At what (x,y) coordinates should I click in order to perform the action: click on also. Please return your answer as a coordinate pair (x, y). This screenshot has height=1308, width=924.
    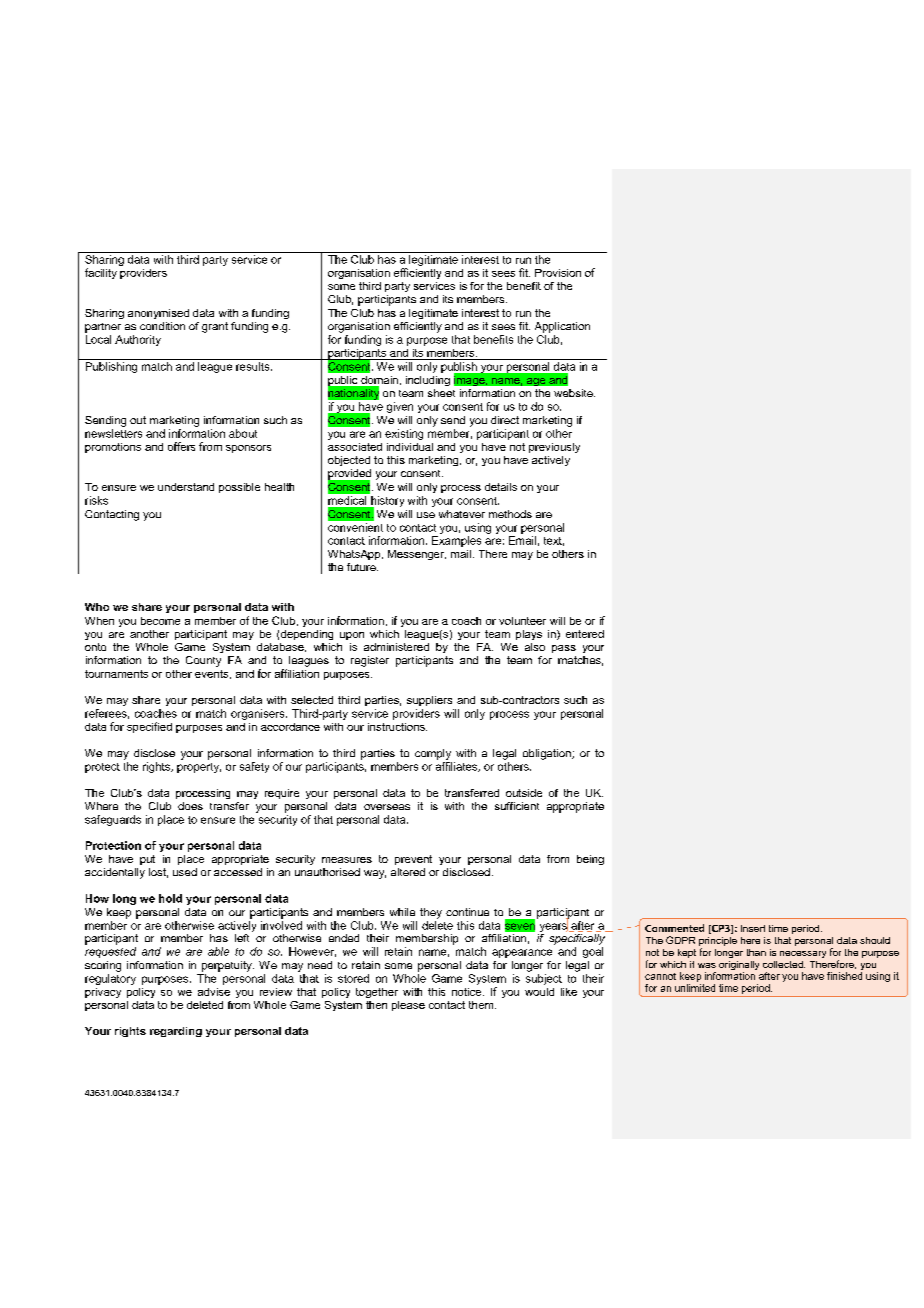
    Looking at the image, I should click on (535, 647).
